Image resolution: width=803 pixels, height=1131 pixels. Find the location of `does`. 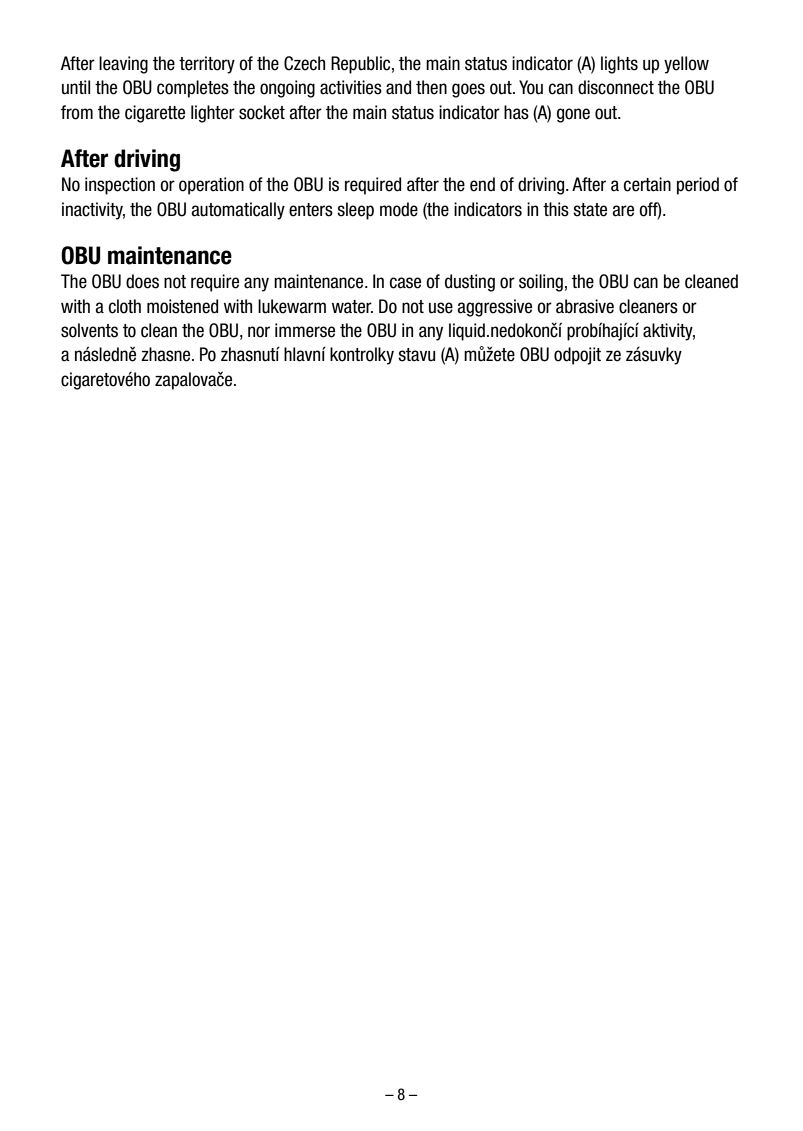

does is located at coordinates (142, 281).
